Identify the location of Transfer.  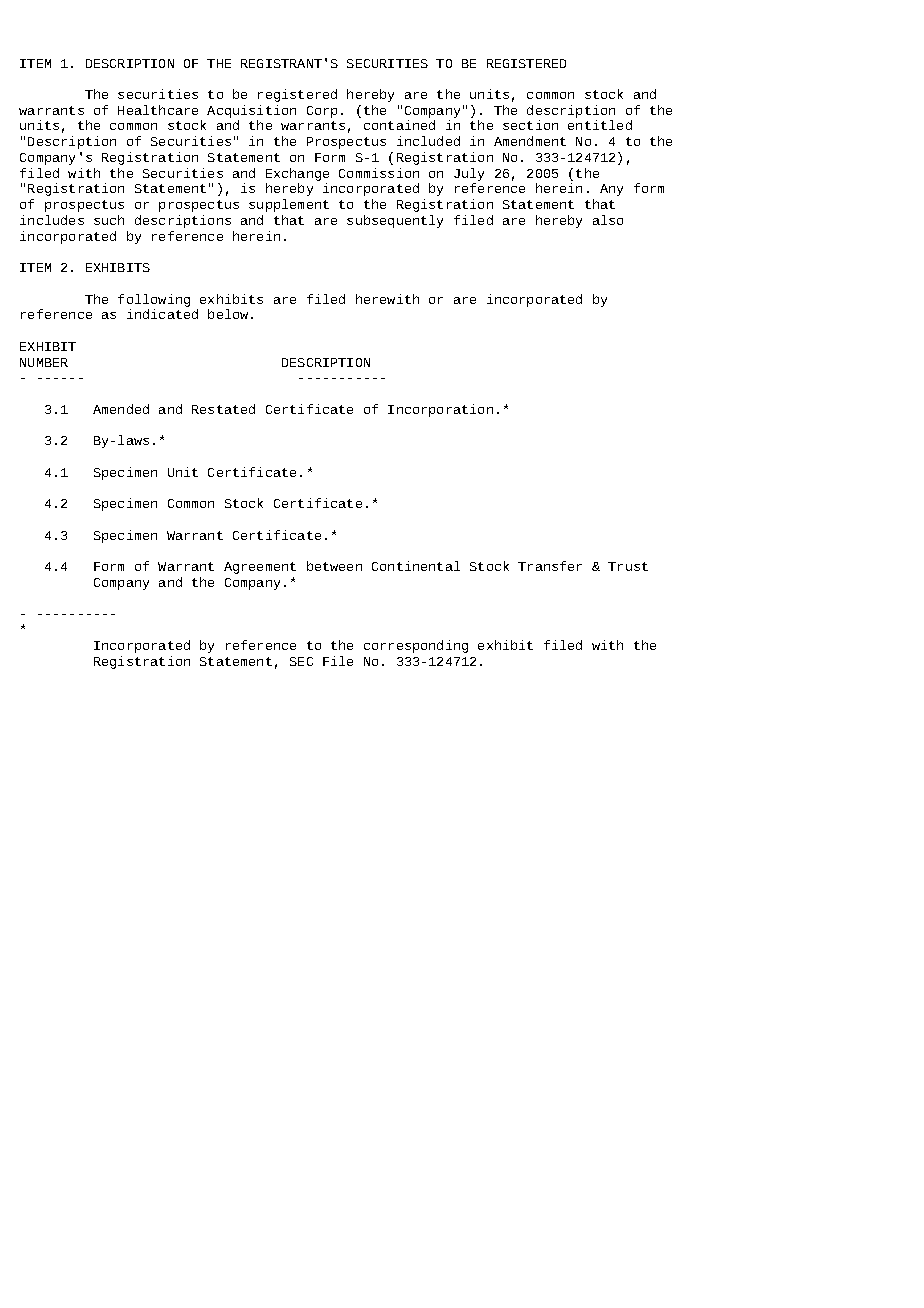
(550, 566).
